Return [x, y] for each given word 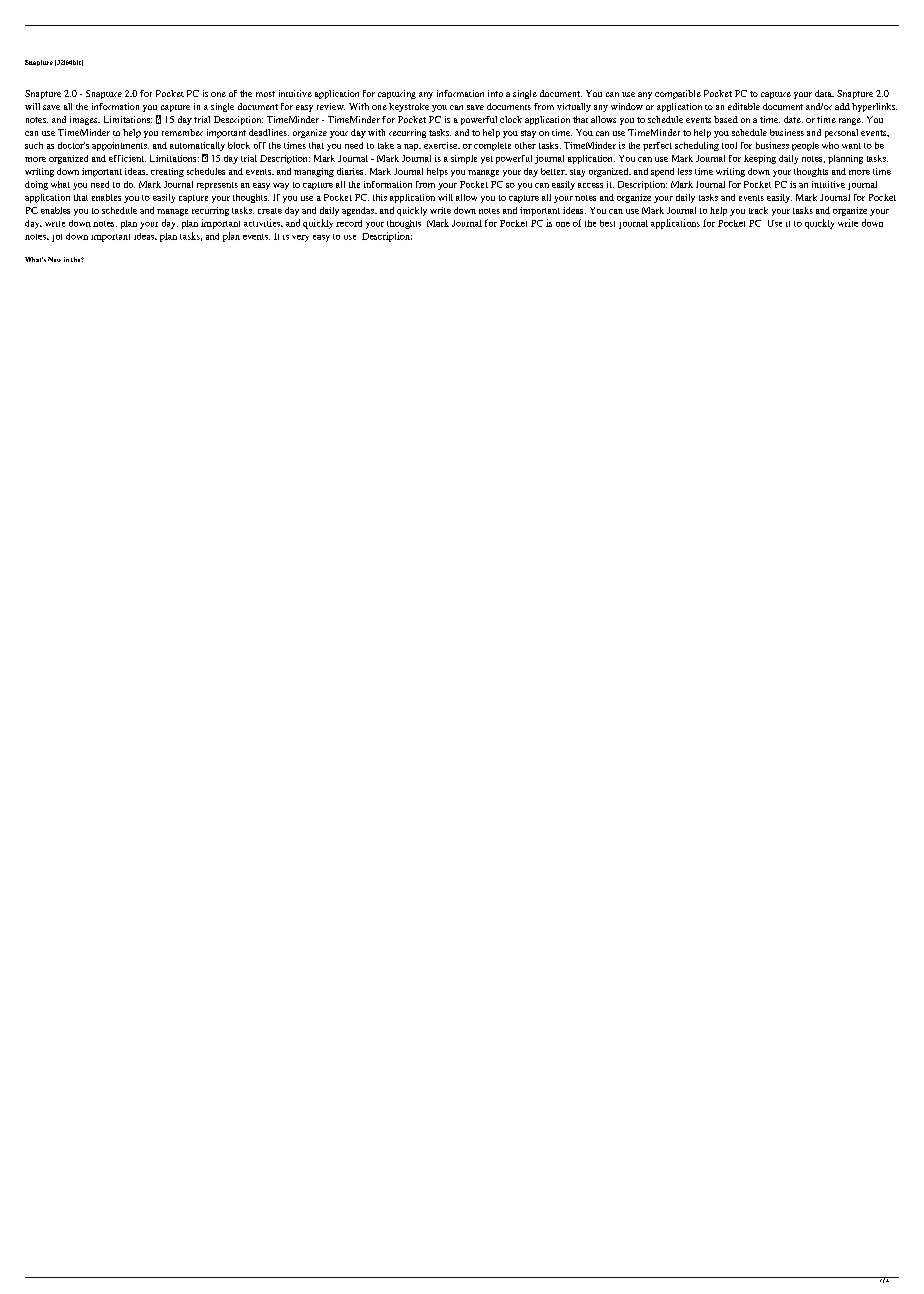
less [685, 171]
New [54, 259]
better [554, 171]
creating [167, 172]
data [824, 93]
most [265, 94]
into [495, 93]
